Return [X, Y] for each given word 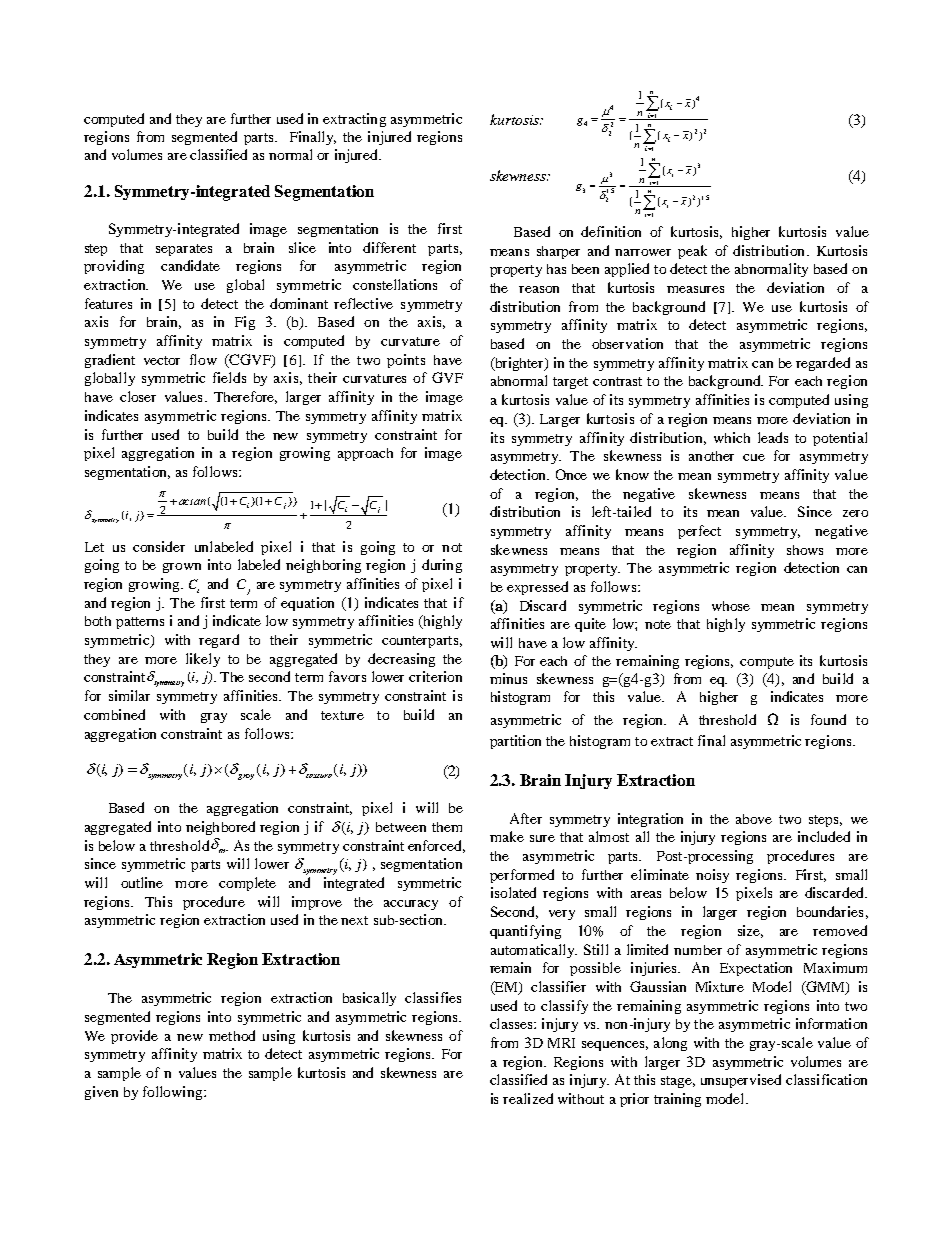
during [442, 566]
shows [805, 550]
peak [692, 252]
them [447, 827]
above [754, 819]
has [556, 269]
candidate [190, 265]
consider [159, 546]
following [174, 1093]
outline [142, 882]
